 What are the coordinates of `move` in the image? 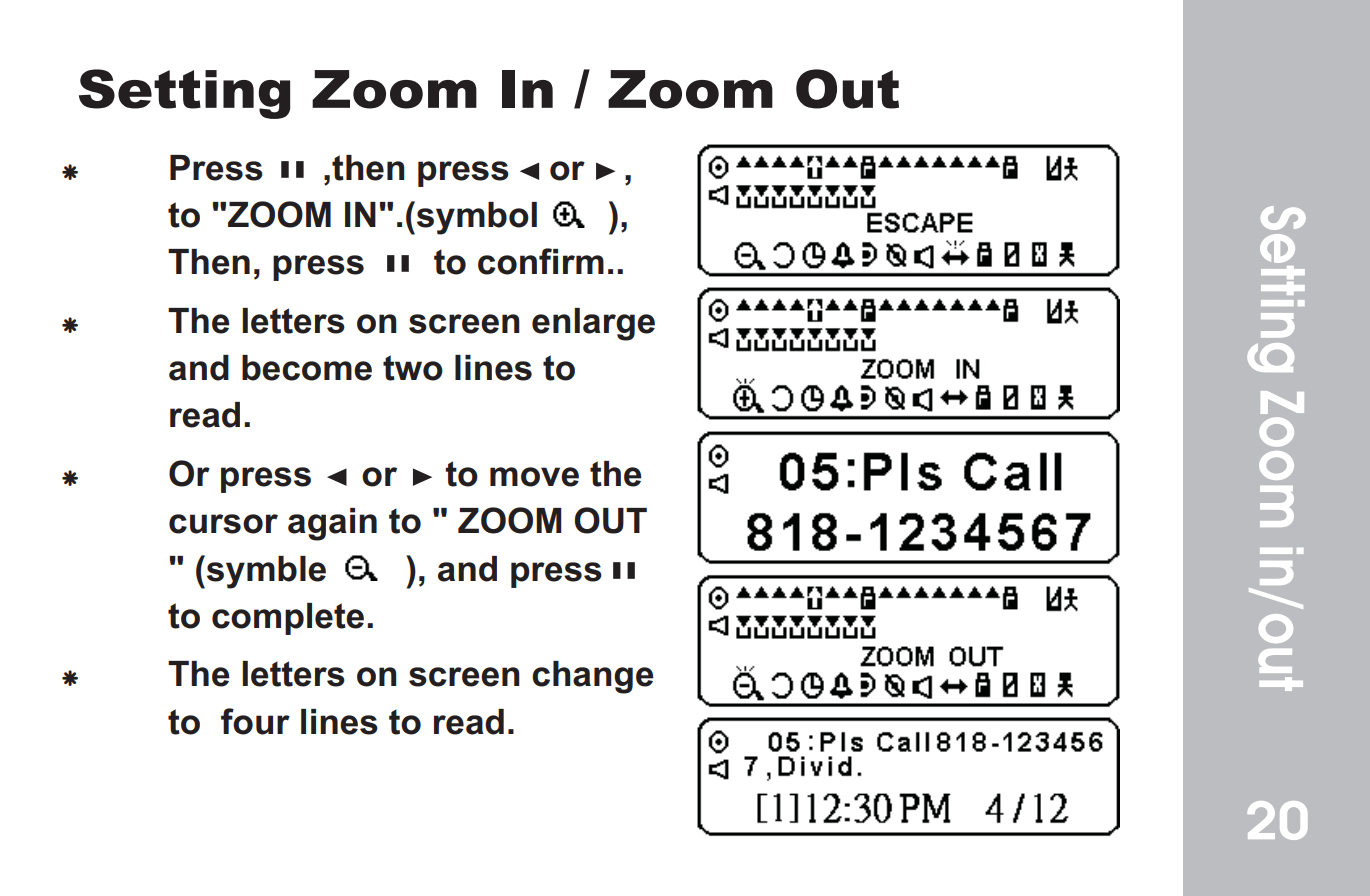 It's located at (534, 477).
